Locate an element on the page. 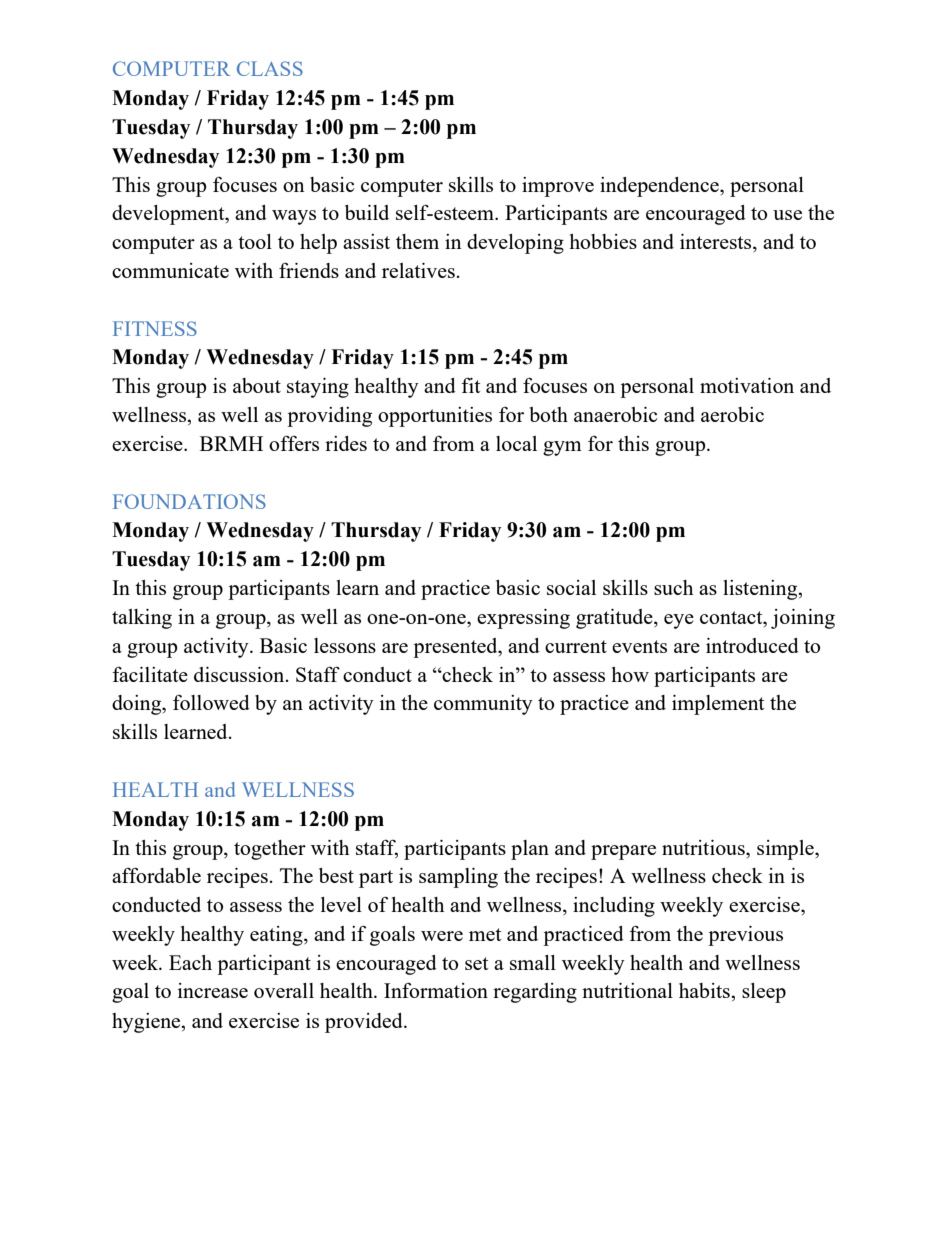 This image has height=1233, width=952. increase is located at coordinates (213, 990).
